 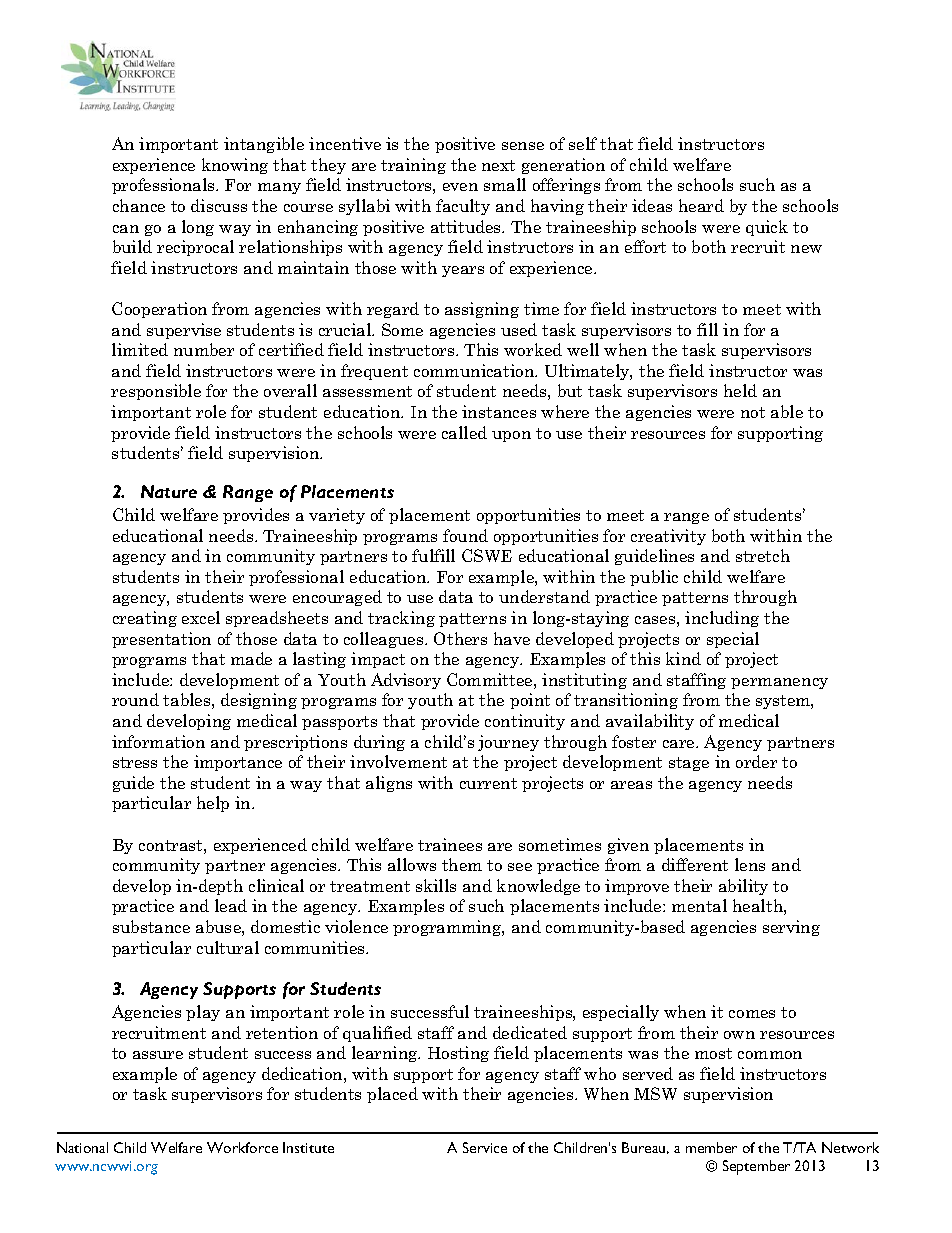 What do you see at coordinates (485, 1147) in the page?
I see `Service` at bounding box center [485, 1147].
